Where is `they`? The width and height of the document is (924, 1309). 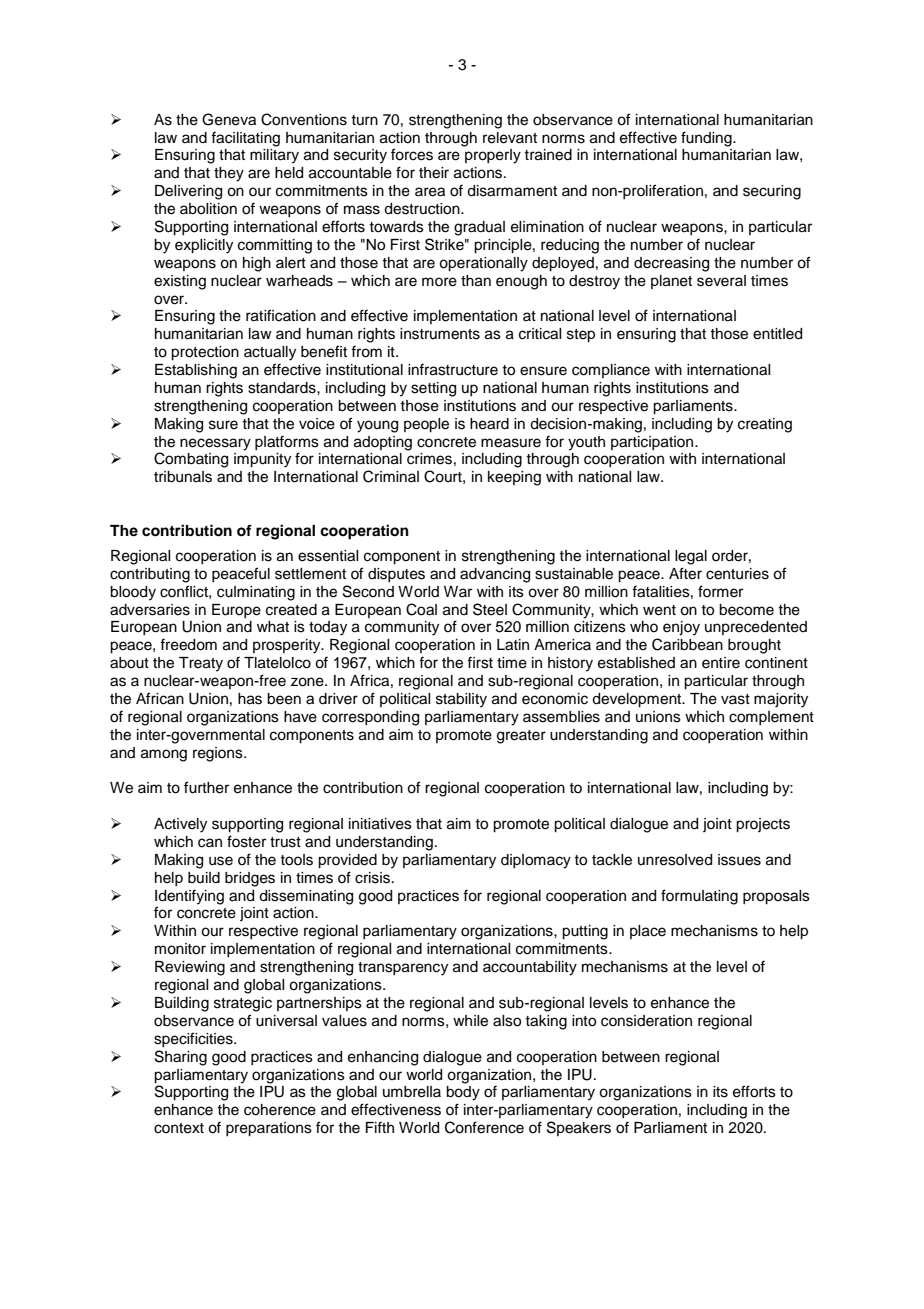 they is located at coordinates (229, 174).
